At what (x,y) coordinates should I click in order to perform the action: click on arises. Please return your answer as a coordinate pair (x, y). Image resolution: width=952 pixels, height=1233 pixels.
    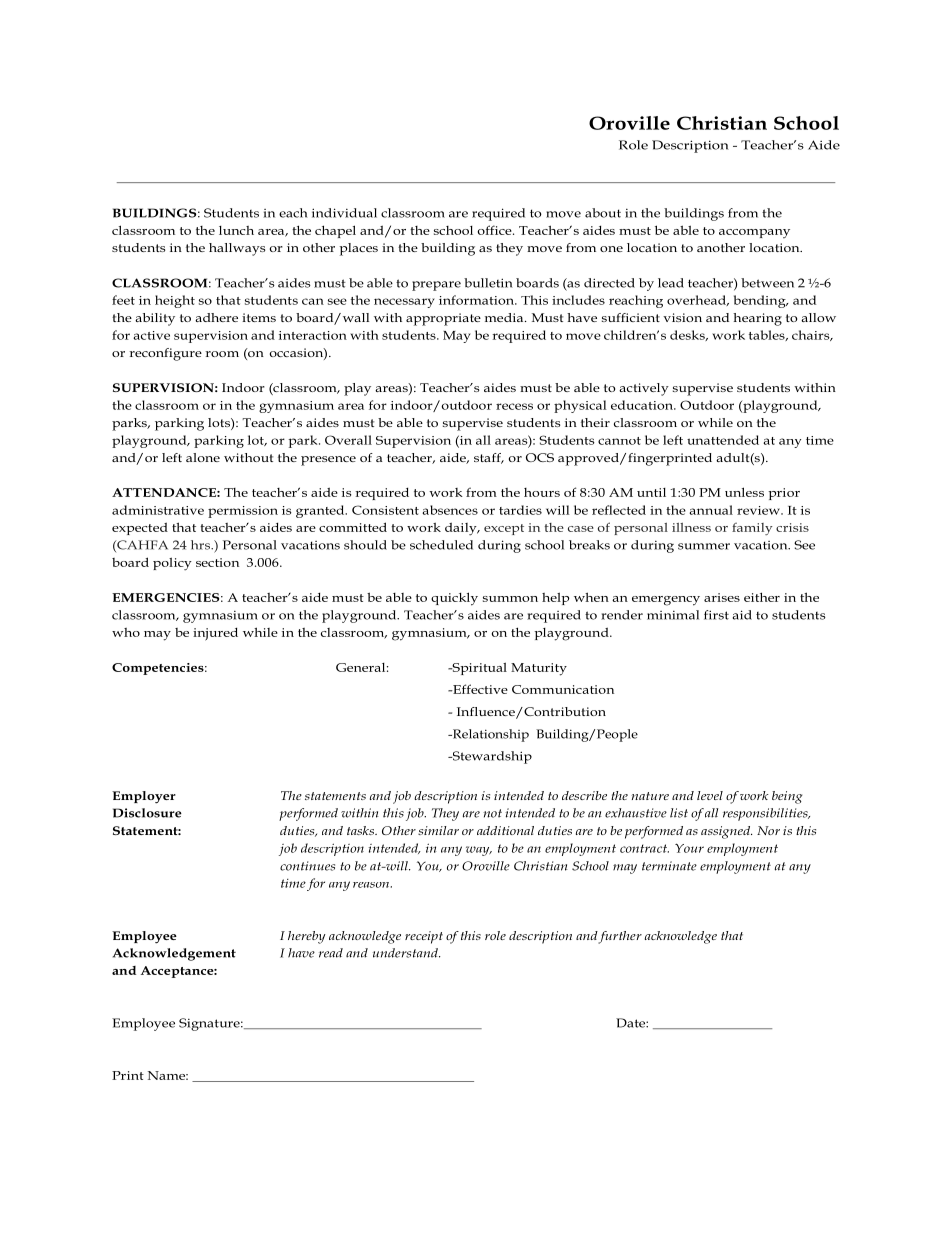
    Looking at the image, I should click on (722, 597).
